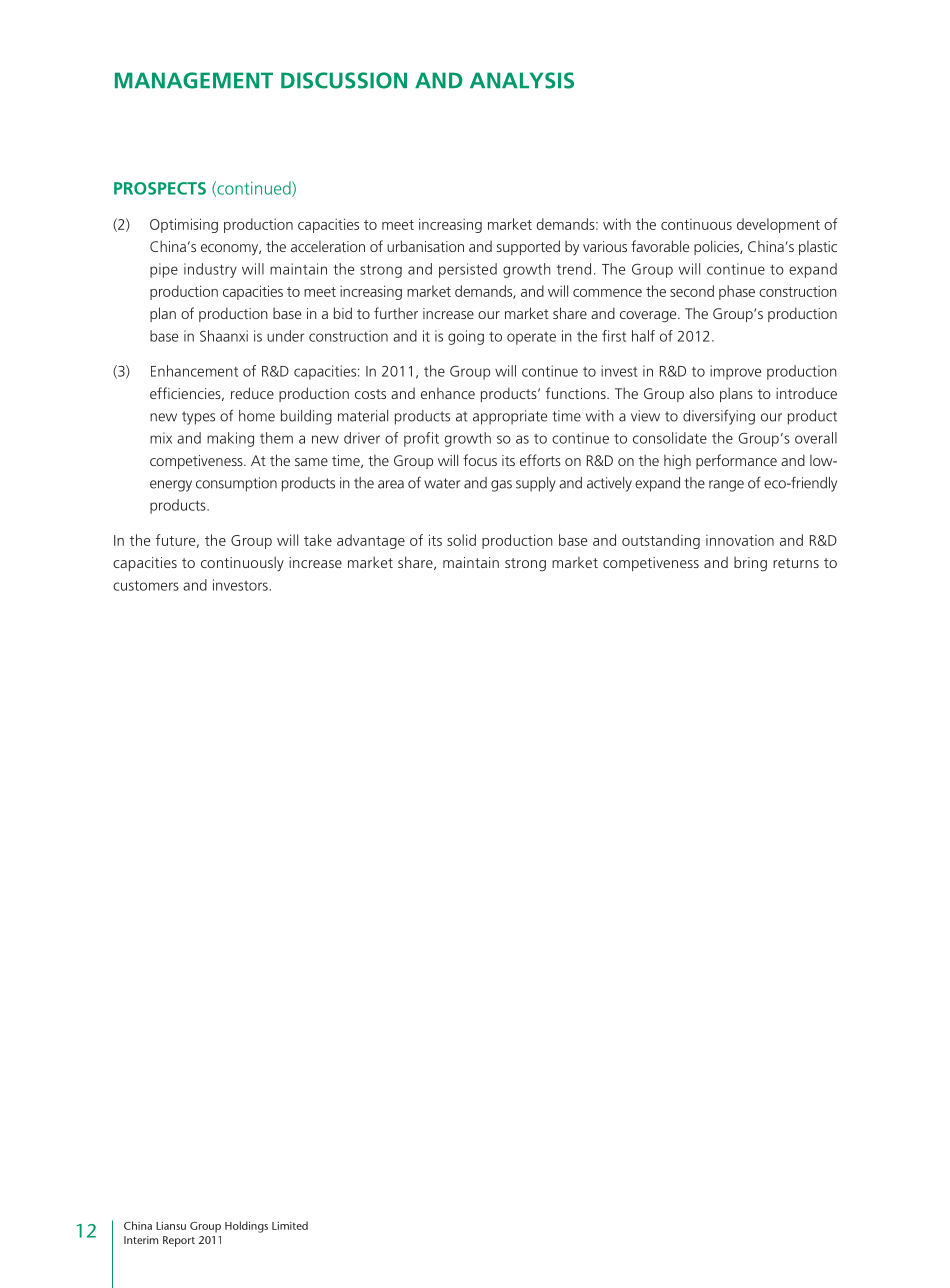 This screenshot has width=950, height=1288. Describe the element at coordinates (371, 541) in the screenshot. I see `advantage` at that location.
